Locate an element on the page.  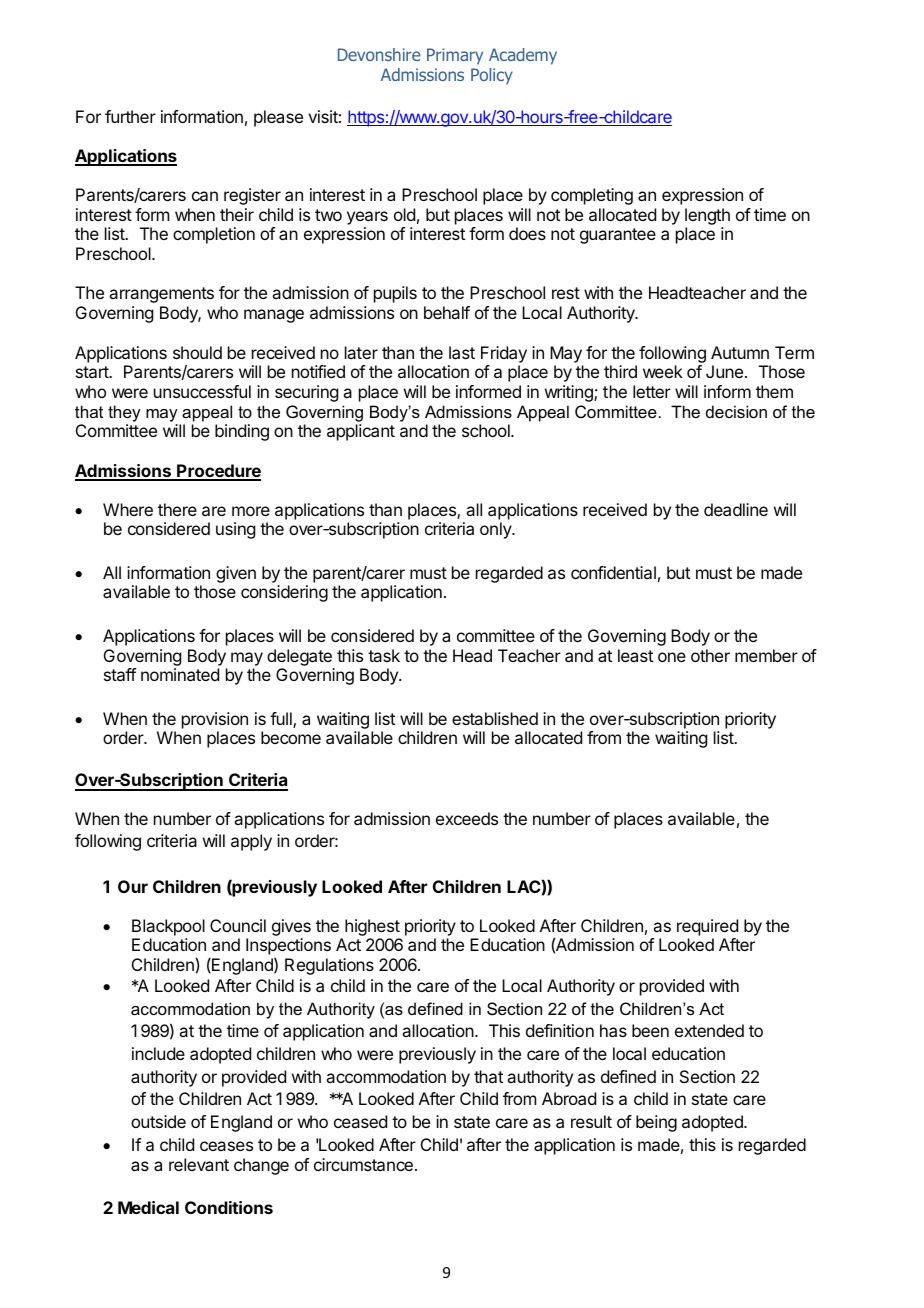
Blackpool is located at coordinates (168, 927).
